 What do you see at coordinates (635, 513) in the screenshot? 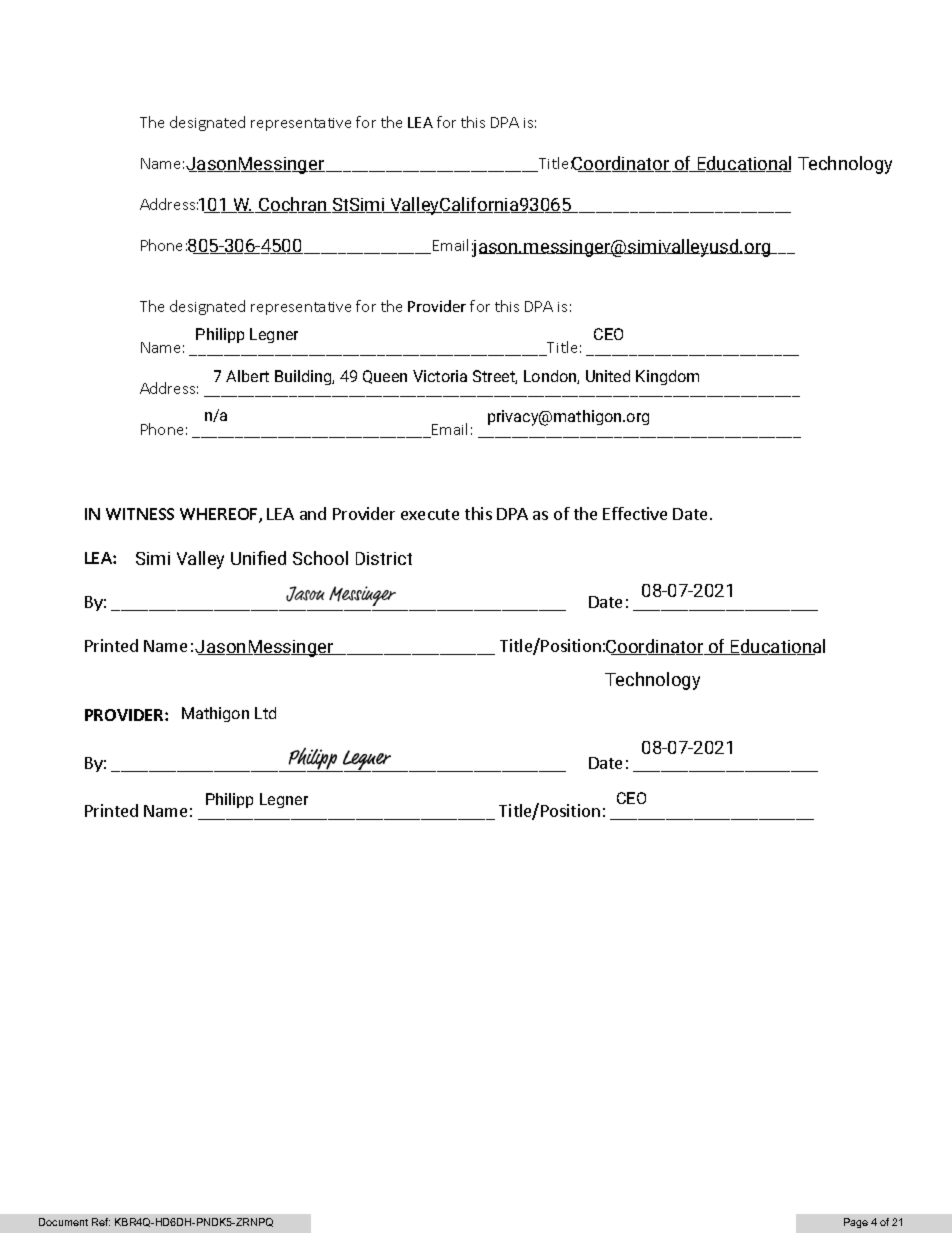
I see `Effective` at bounding box center [635, 513].
